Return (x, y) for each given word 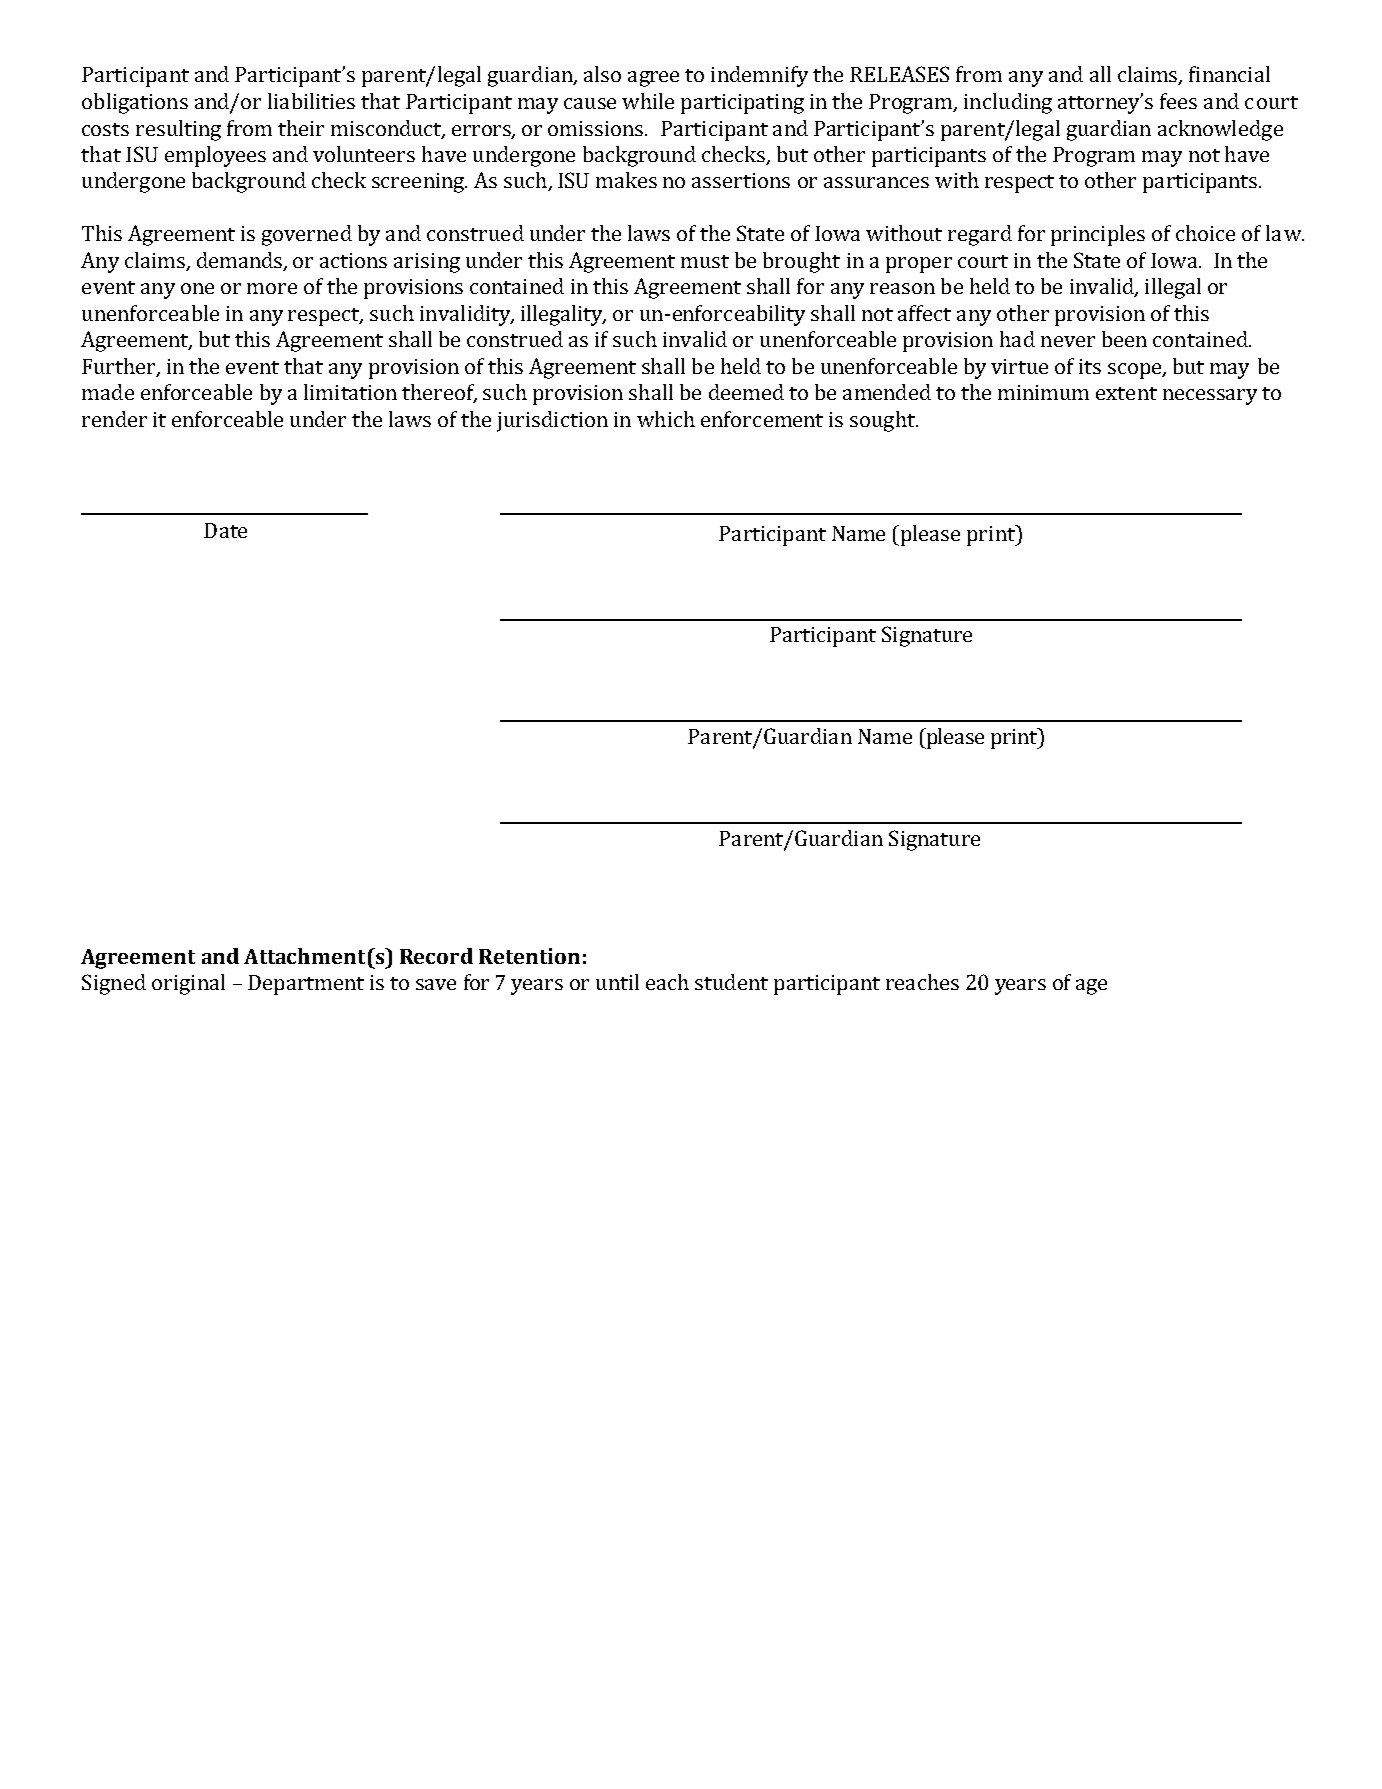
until (617, 982)
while (648, 101)
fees (1178, 101)
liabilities (311, 101)
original (188, 984)
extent (1126, 393)
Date (225, 530)
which (666, 419)
